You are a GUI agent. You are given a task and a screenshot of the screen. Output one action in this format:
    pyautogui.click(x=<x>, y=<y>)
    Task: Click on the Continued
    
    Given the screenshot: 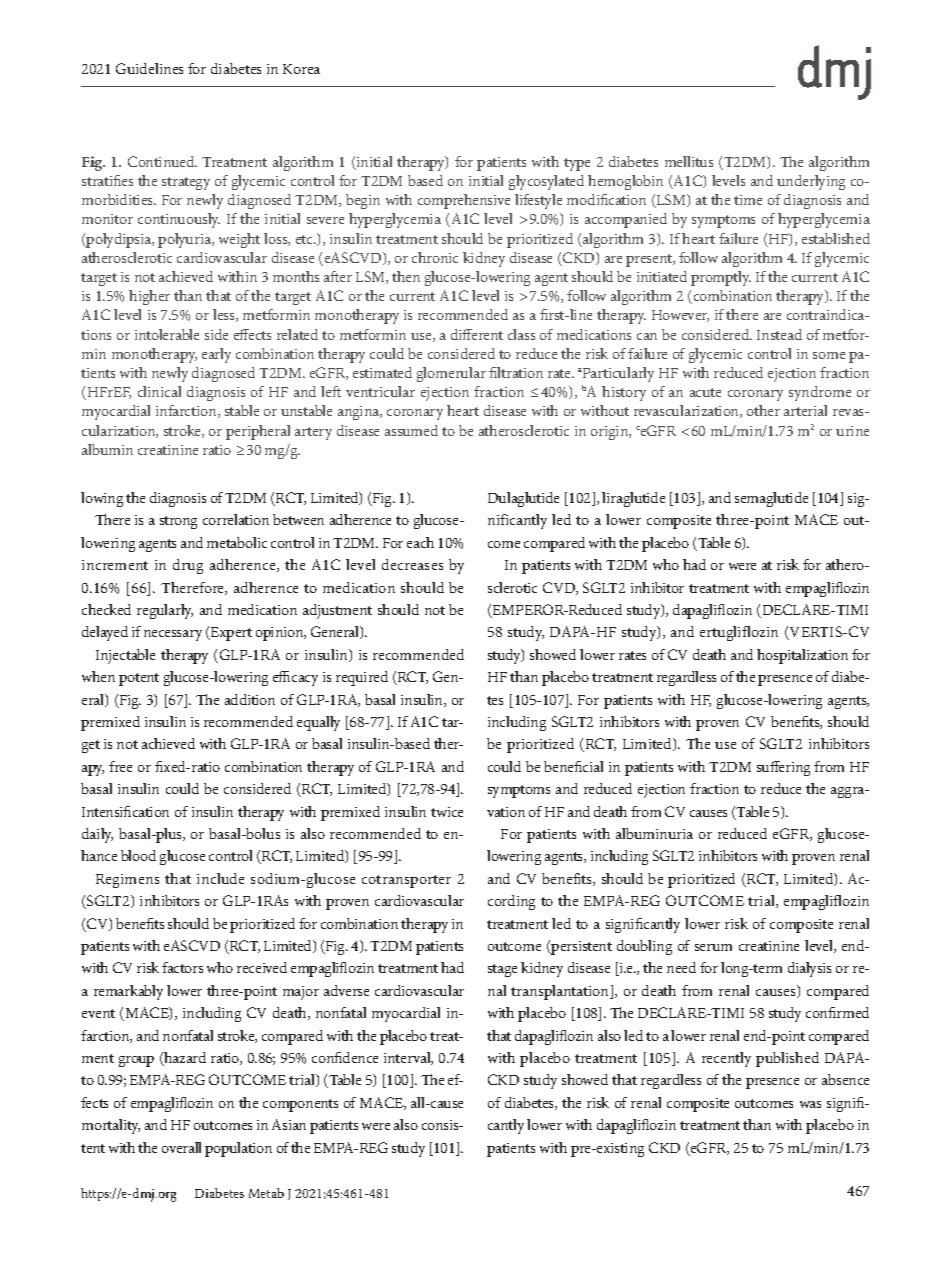 What is the action you would take?
    pyautogui.click(x=162, y=161)
